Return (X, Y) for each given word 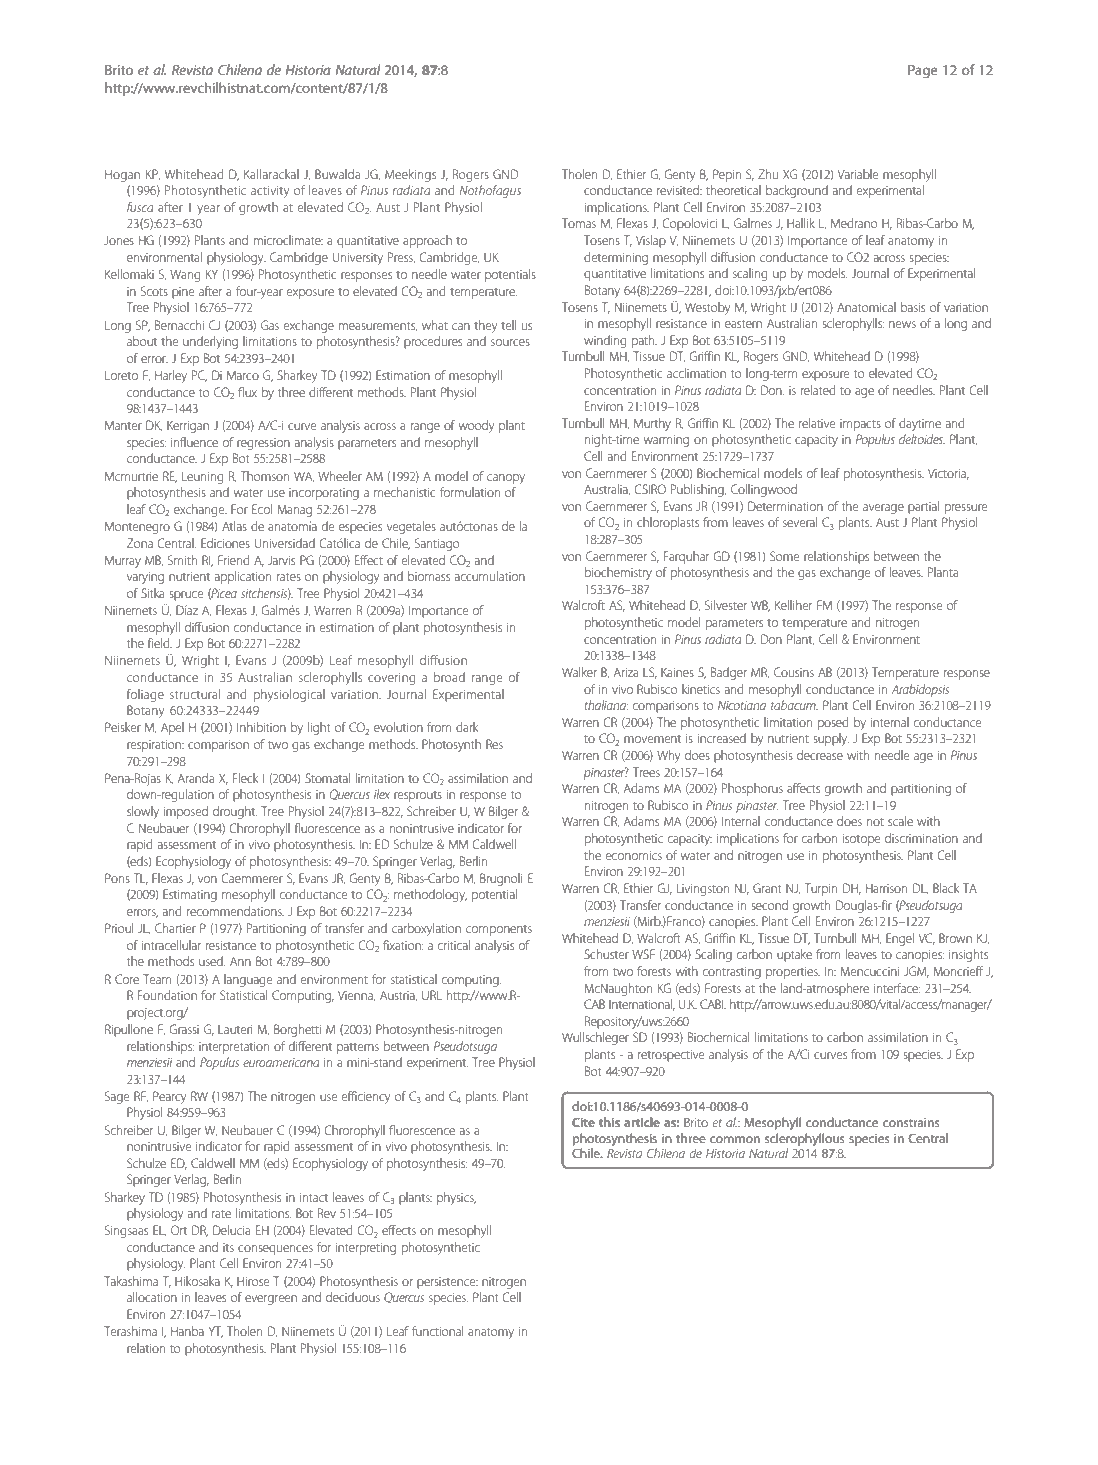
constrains (911, 1122)
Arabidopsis (920, 690)
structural (195, 694)
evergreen (271, 1300)
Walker (579, 672)
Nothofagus (490, 191)
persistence (447, 1283)
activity (270, 192)
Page (923, 71)
